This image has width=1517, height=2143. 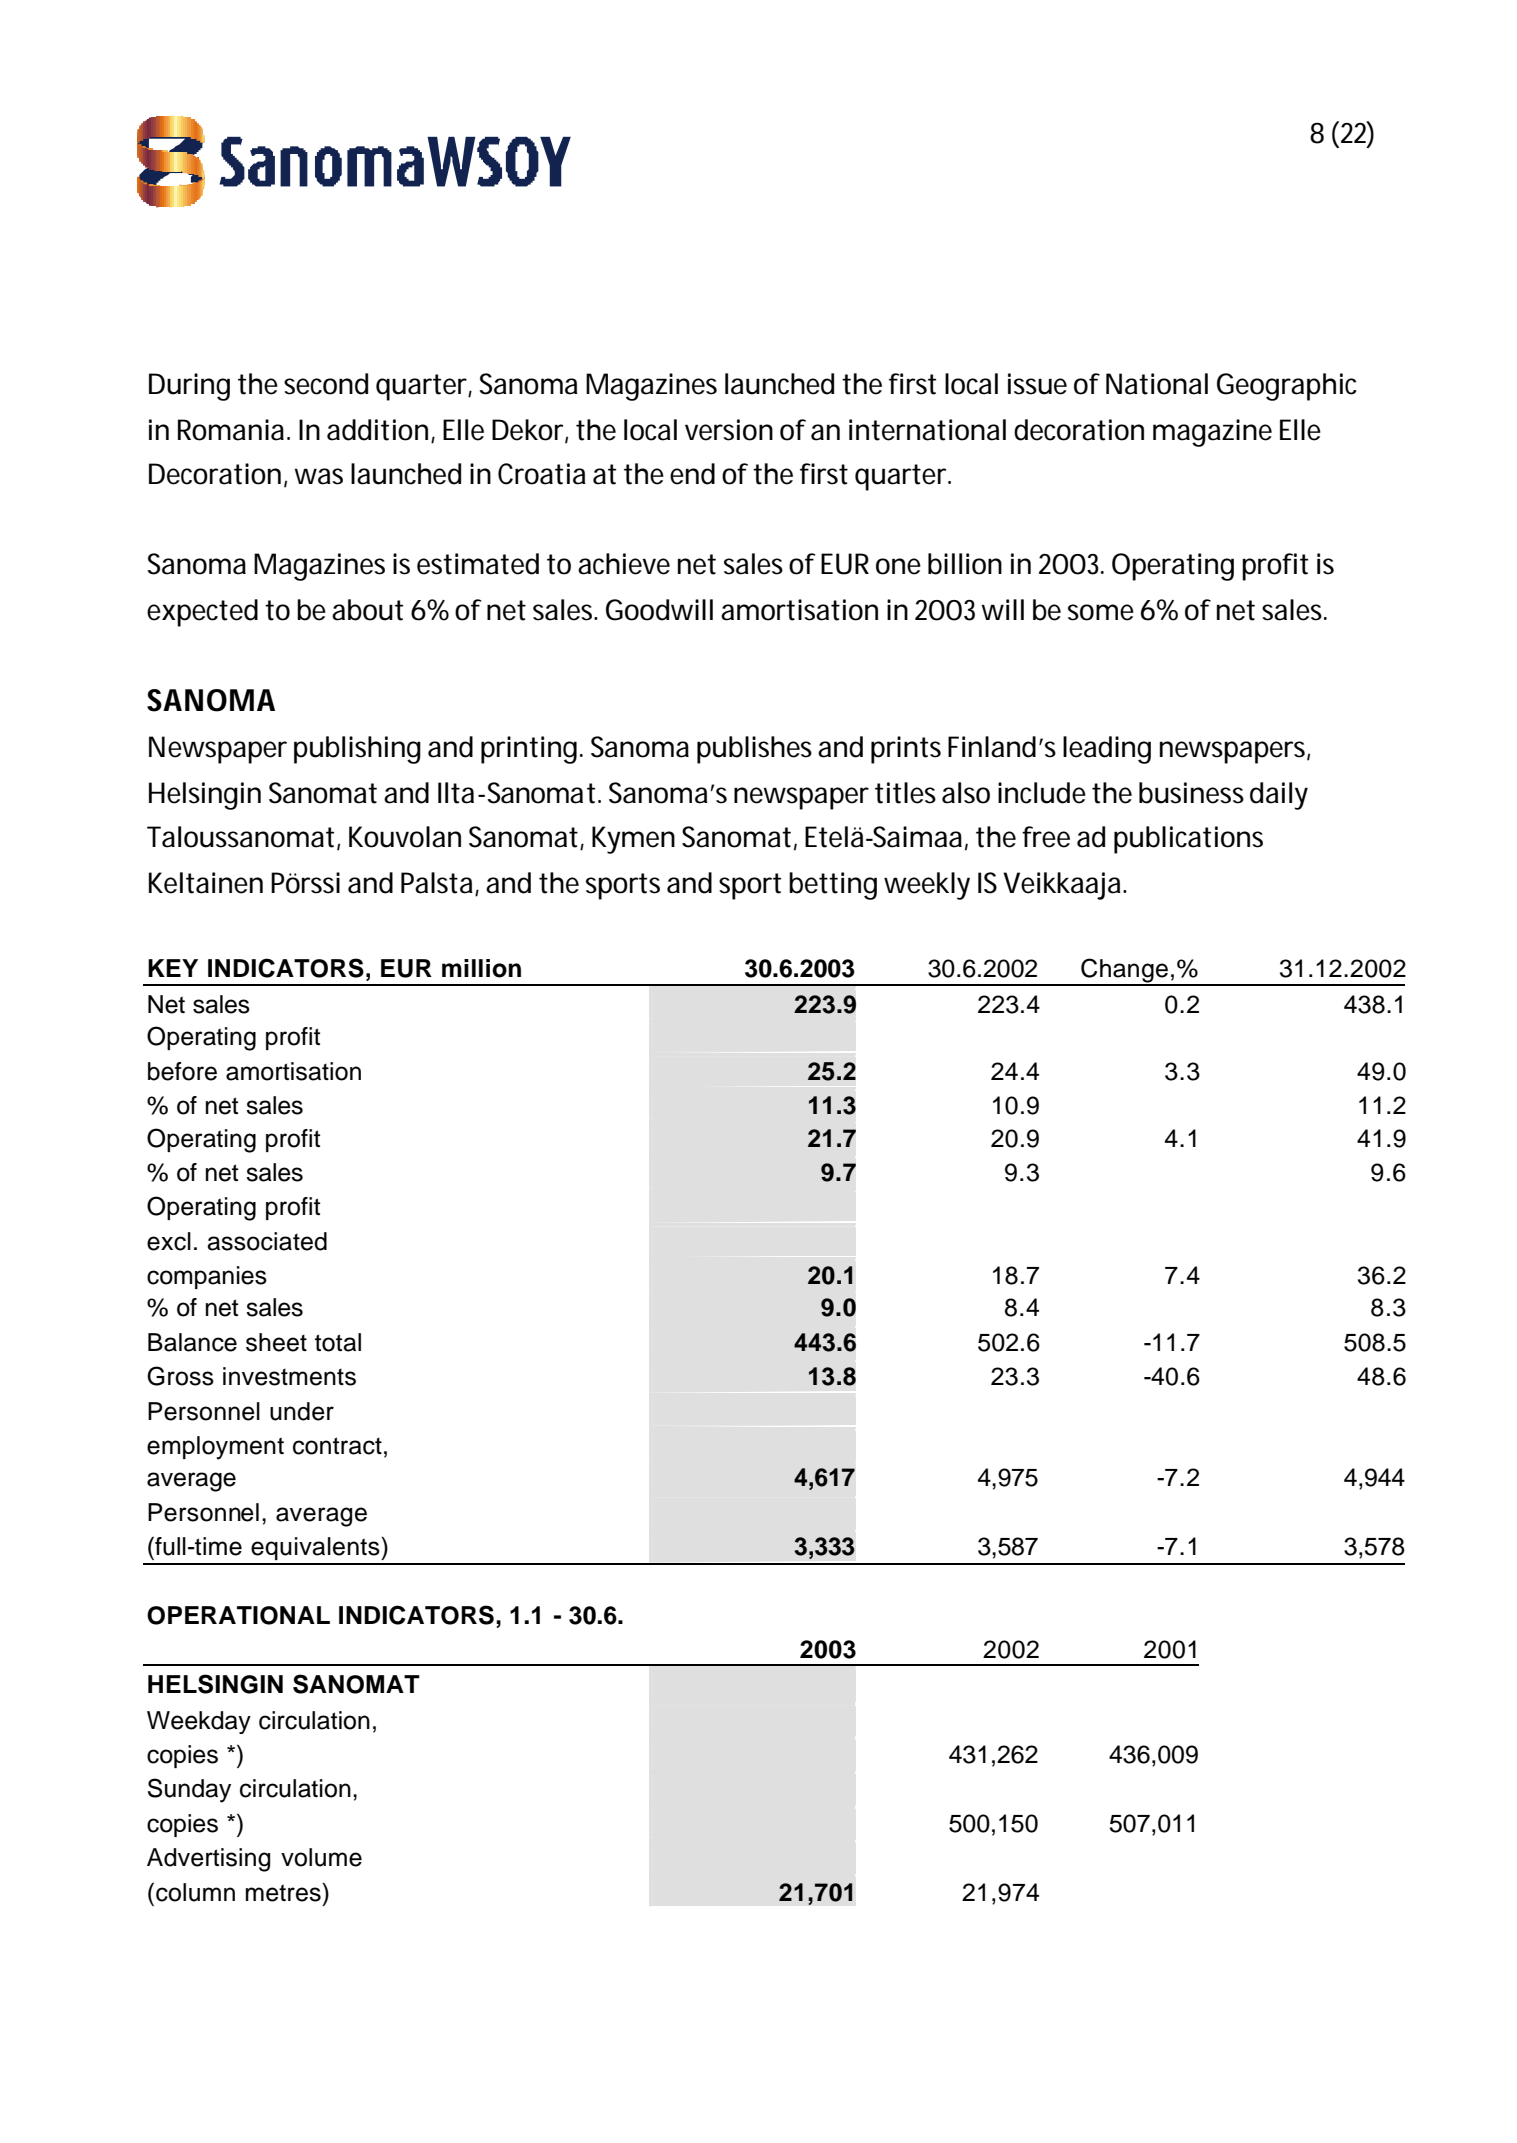 I want to click on volume, so click(x=321, y=1857).
